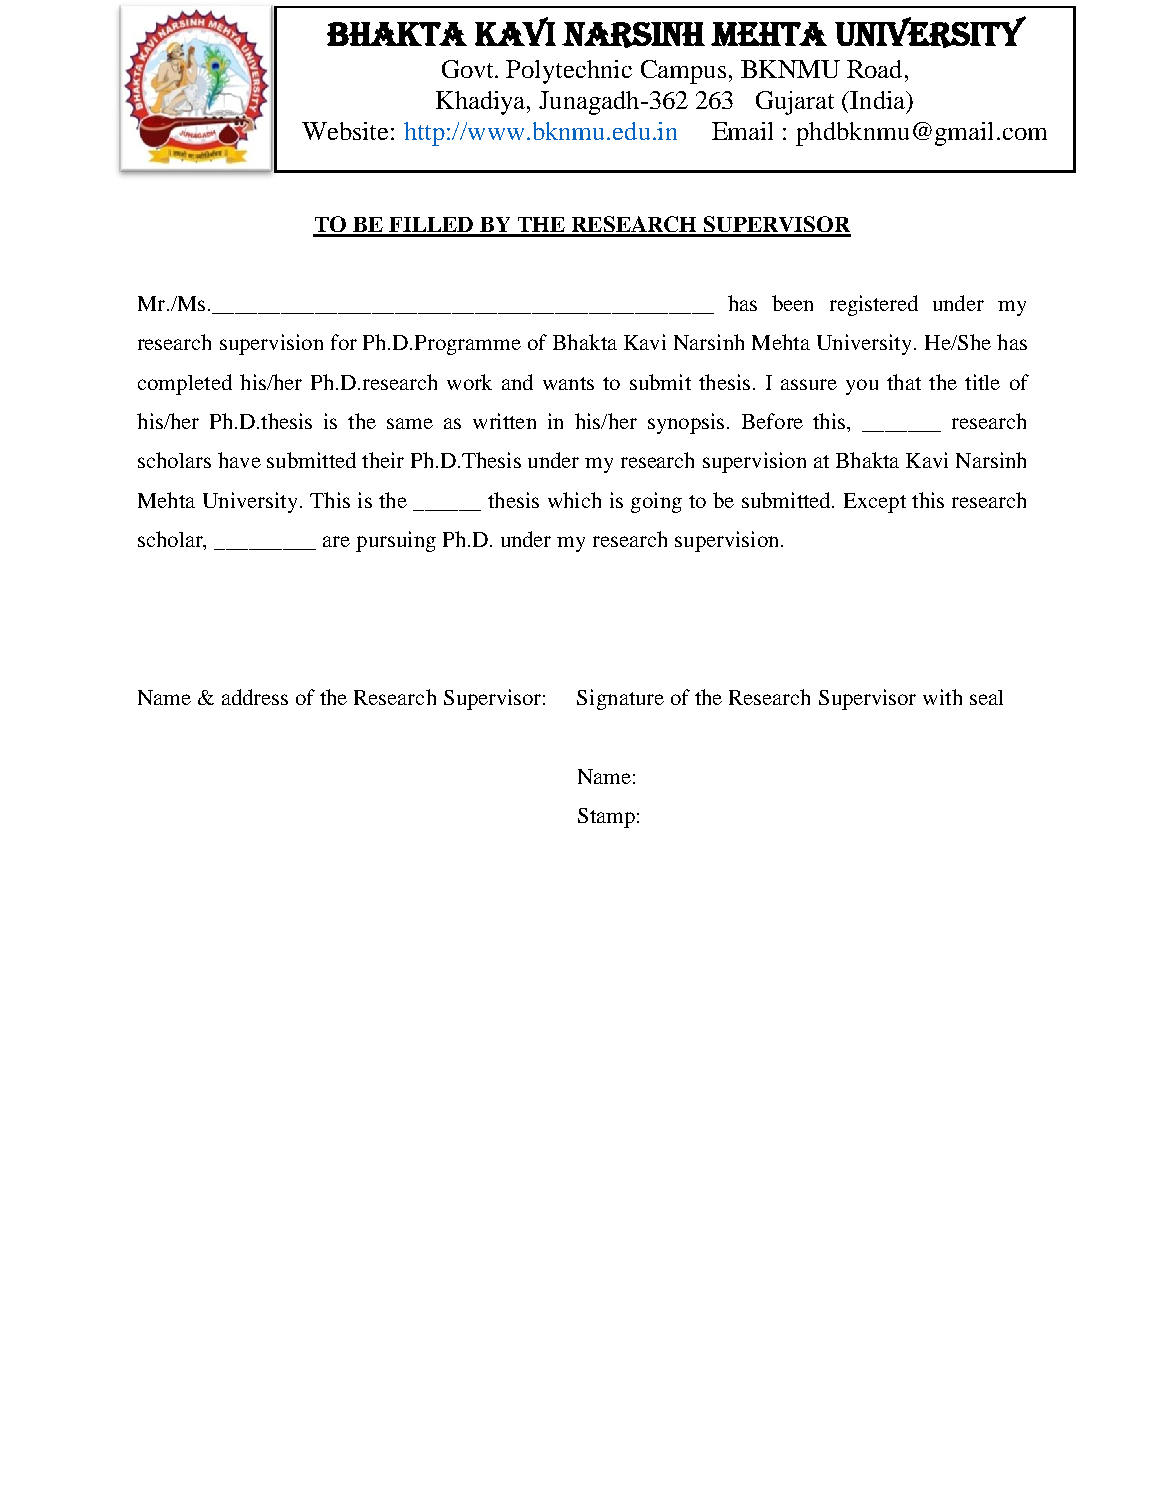  I want to click on Stamp, so click(606, 818).
